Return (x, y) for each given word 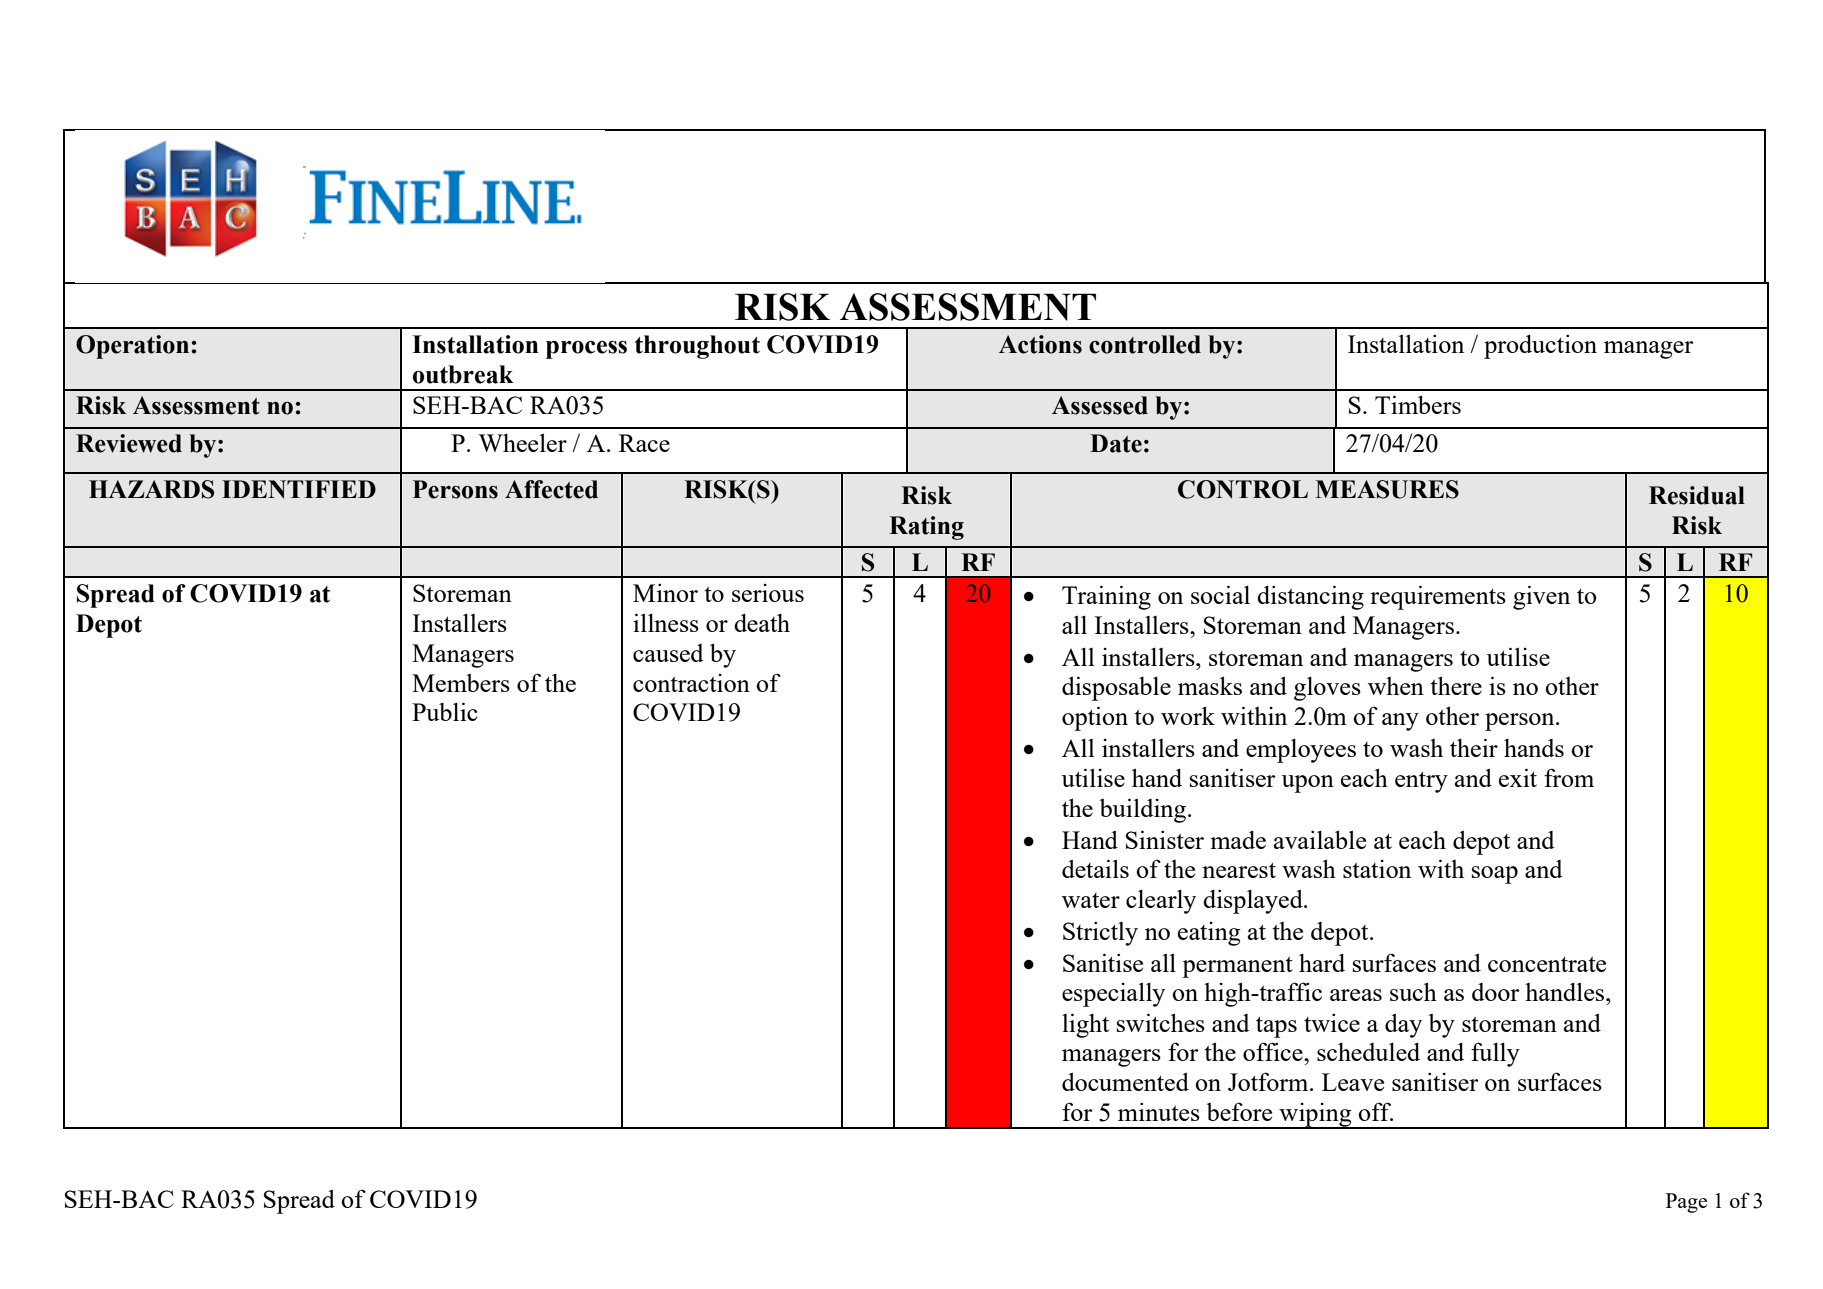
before (1239, 1111)
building (1144, 810)
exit (1518, 777)
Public (445, 711)
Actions (1040, 344)
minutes (1159, 1111)
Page (1686, 1203)
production (1540, 346)
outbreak (463, 374)
